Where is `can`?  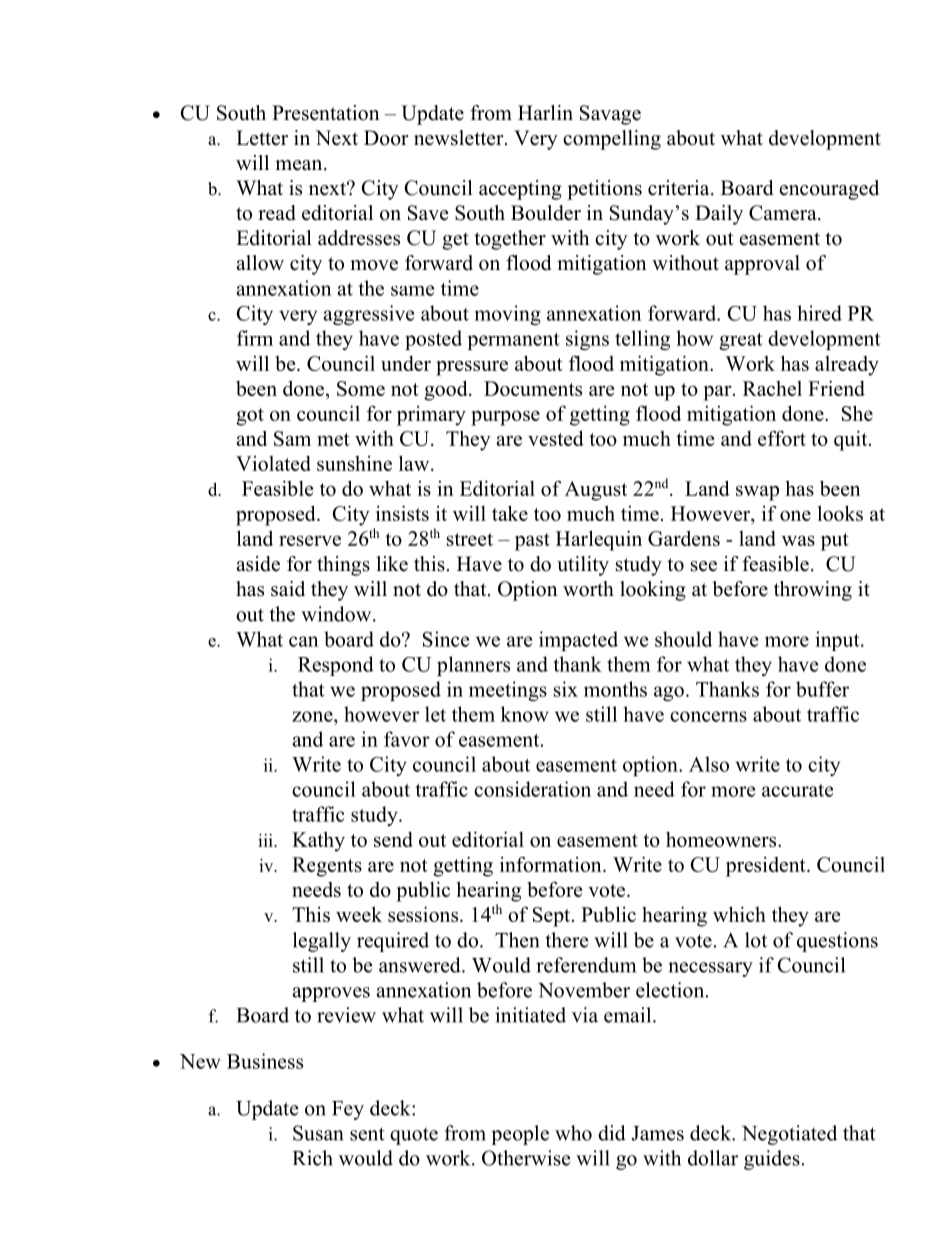
can is located at coordinates (303, 641).
